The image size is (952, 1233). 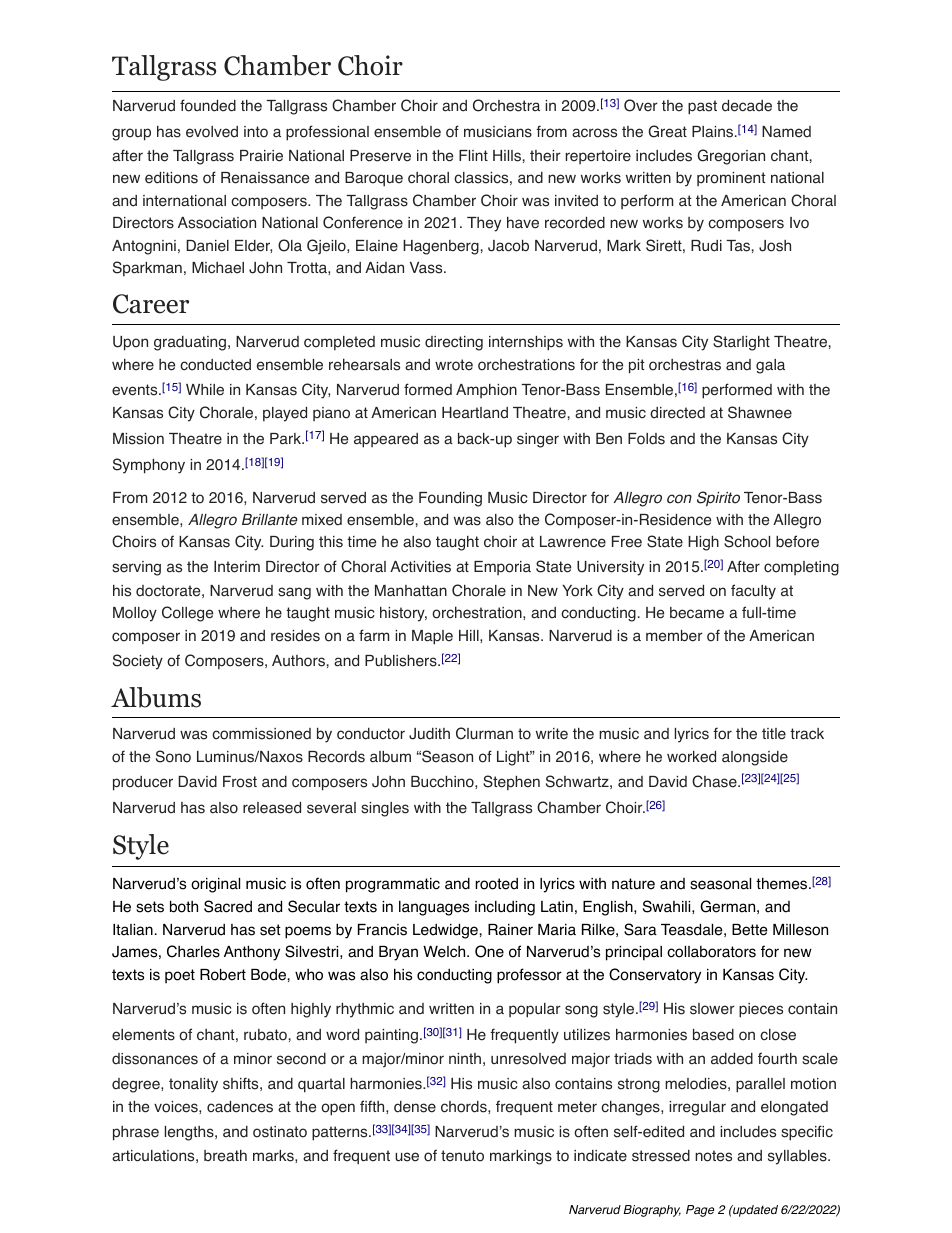 What do you see at coordinates (731, 157) in the document?
I see `Gregorian` at bounding box center [731, 157].
